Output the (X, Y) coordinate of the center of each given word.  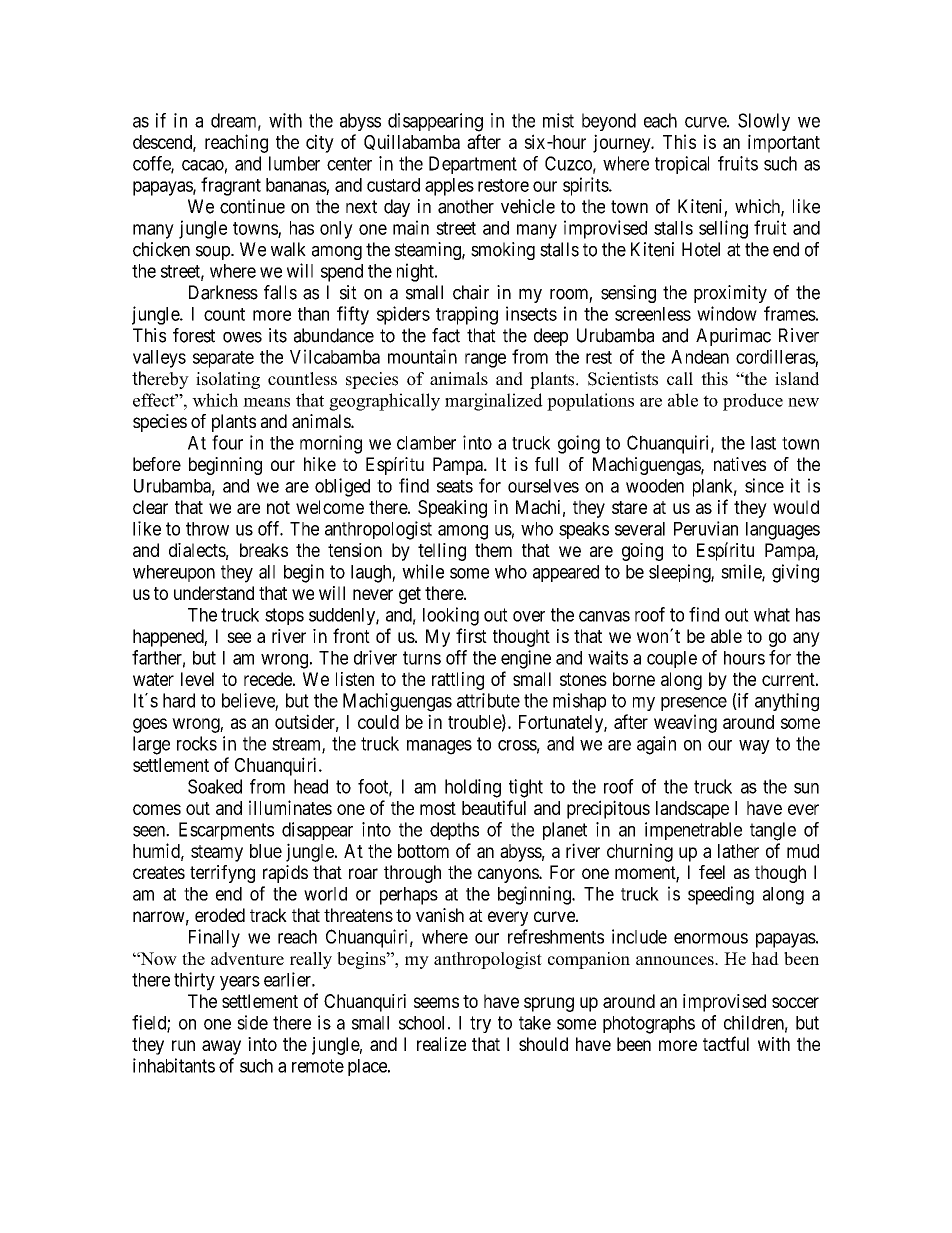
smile (742, 572)
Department (473, 165)
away (221, 1047)
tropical (682, 165)
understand (214, 593)
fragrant (231, 186)
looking (451, 616)
